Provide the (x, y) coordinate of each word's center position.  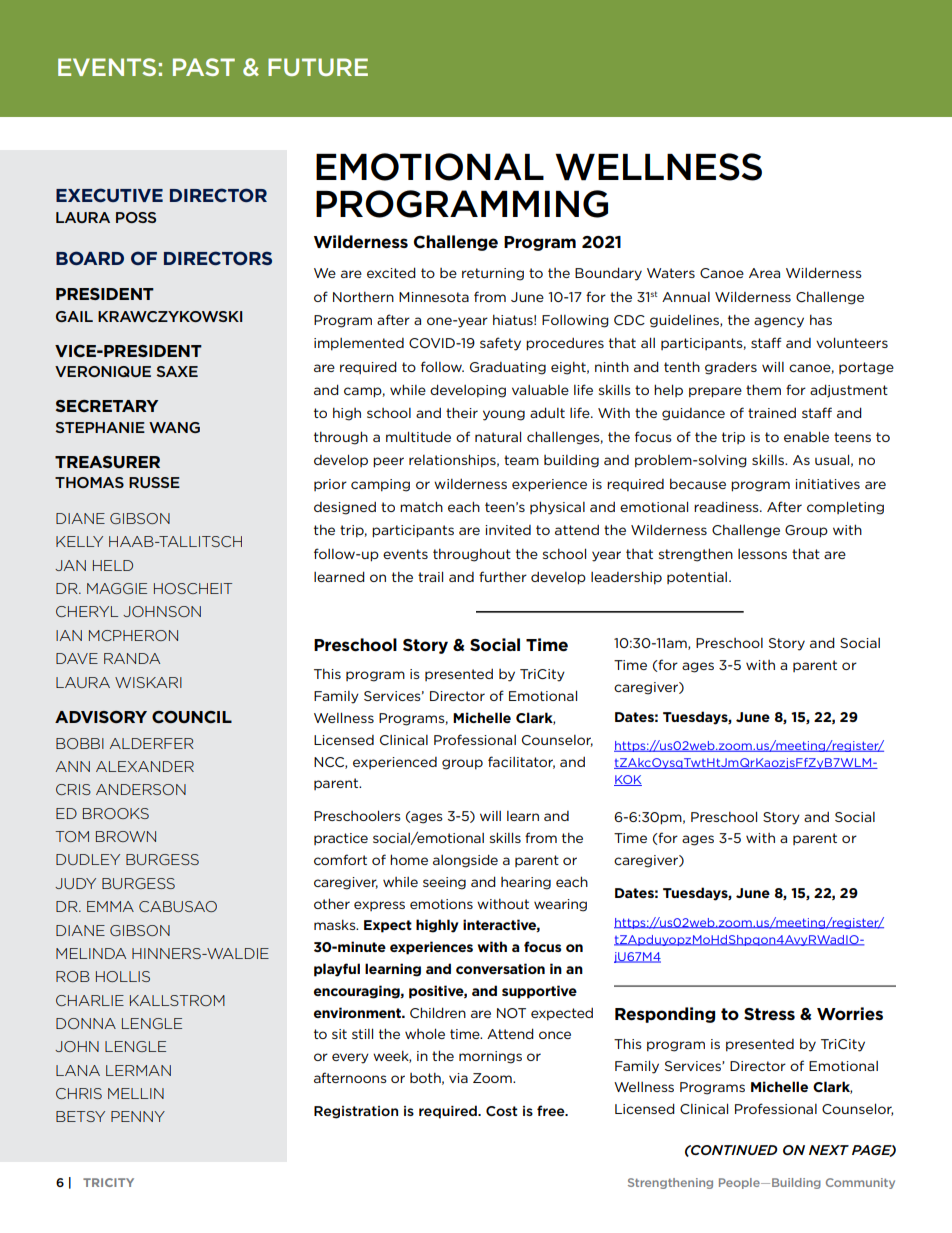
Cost (502, 1111)
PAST (204, 67)
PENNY (138, 1116)
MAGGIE (117, 588)
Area (764, 273)
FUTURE (318, 67)
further (503, 576)
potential (698, 578)
